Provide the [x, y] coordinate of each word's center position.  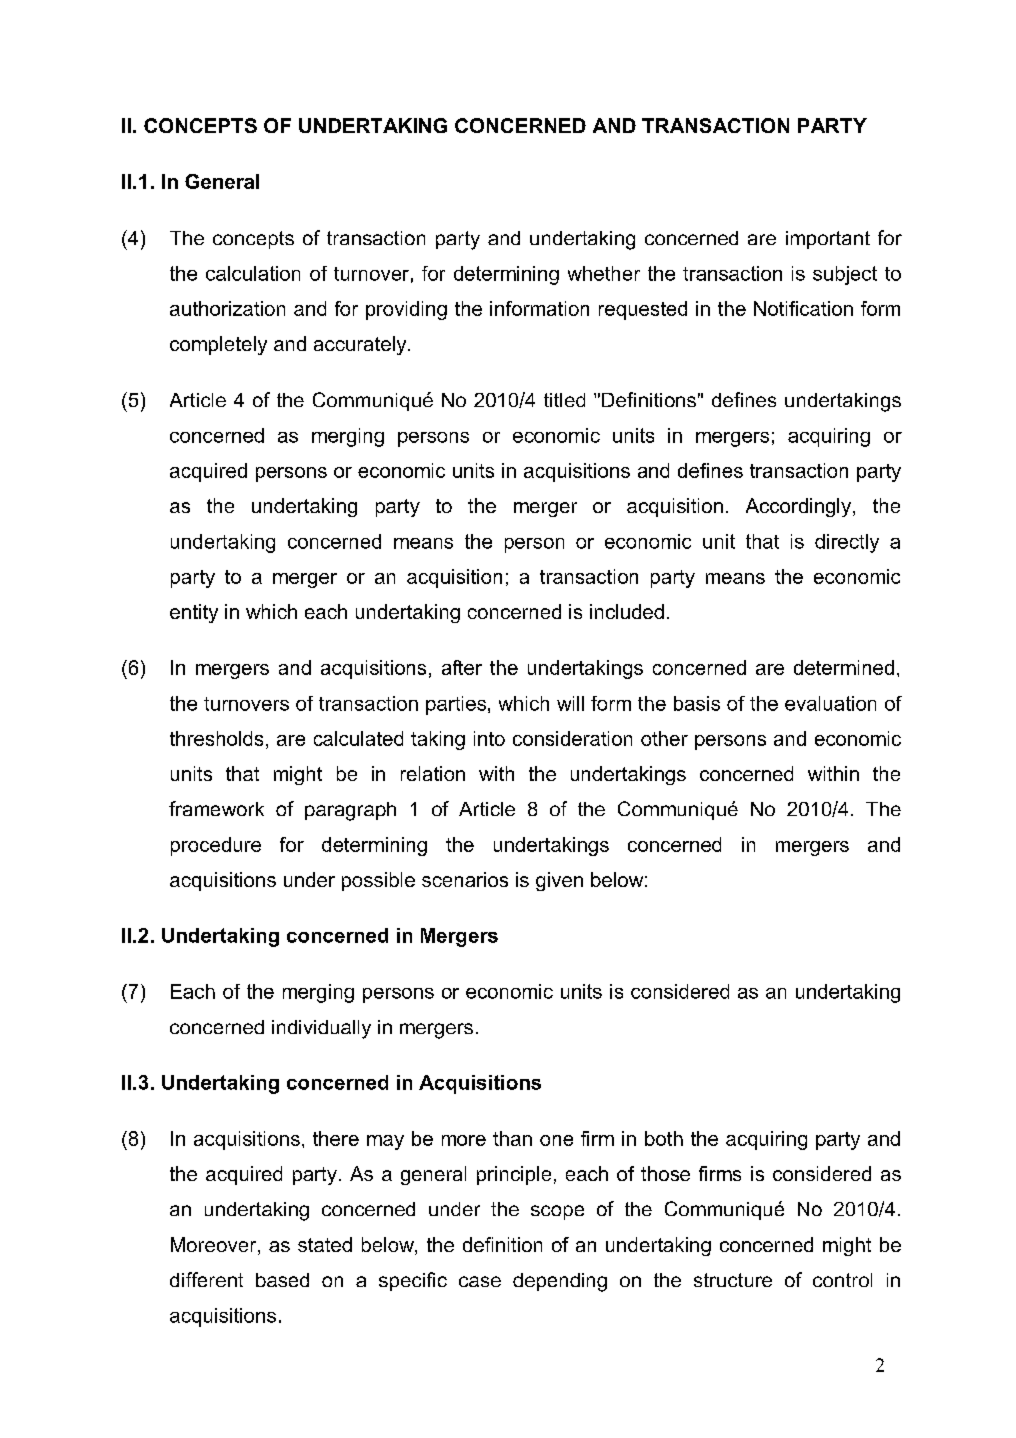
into [489, 738]
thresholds [216, 738]
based [282, 1280]
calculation [253, 273]
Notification [803, 308]
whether [604, 273]
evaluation [830, 703]
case [480, 1281]
